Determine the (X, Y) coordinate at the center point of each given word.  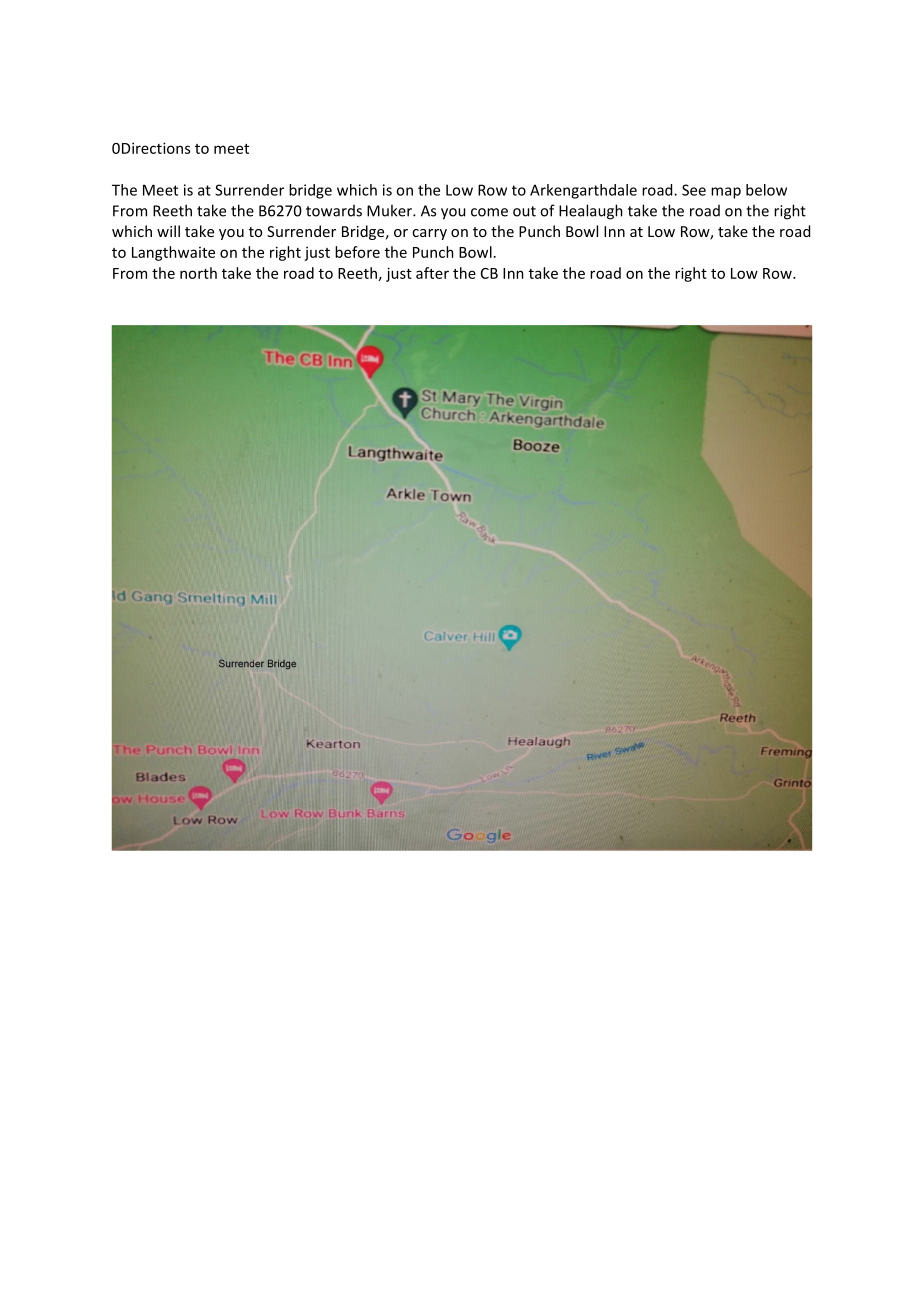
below (766, 190)
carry (429, 234)
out (524, 211)
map (726, 193)
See (694, 190)
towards (334, 211)
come (489, 212)
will (168, 231)
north (198, 273)
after (432, 273)
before (357, 252)
